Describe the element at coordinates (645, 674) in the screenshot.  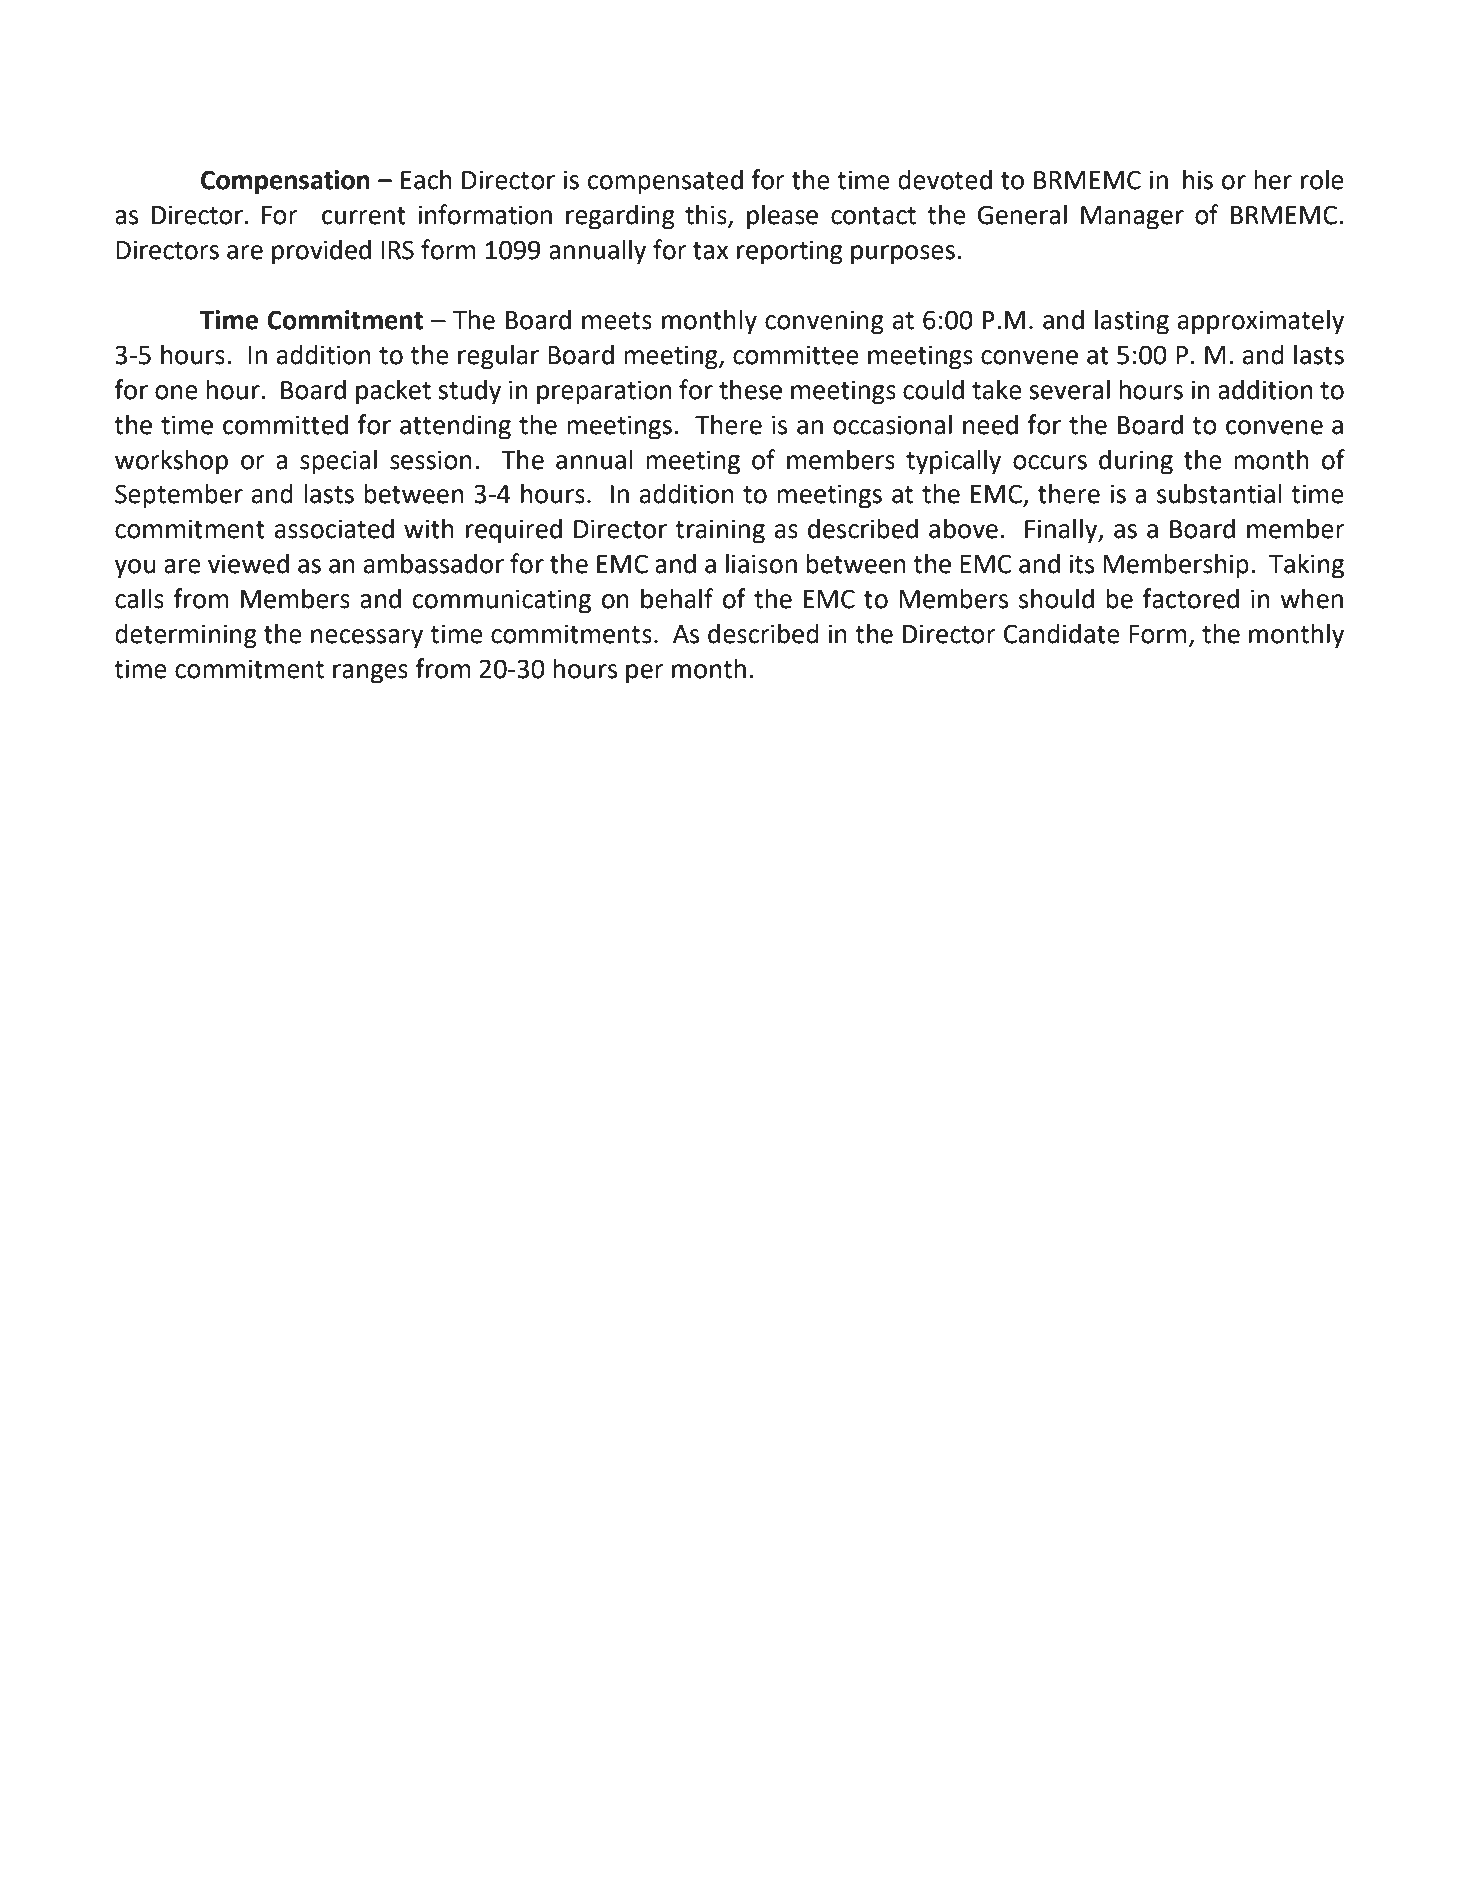
I see `per` at that location.
